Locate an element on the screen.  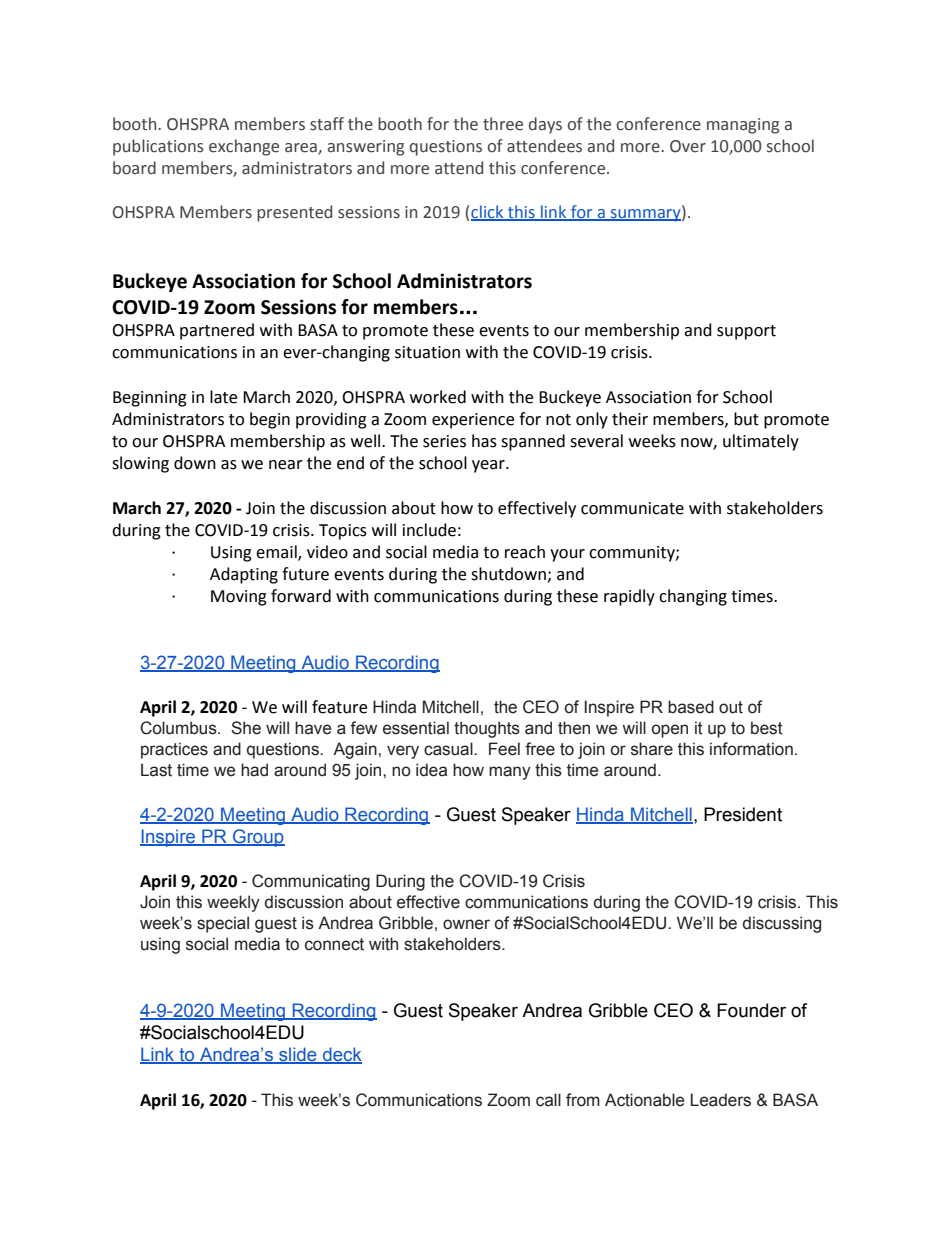
Leaders is located at coordinates (721, 1100).
